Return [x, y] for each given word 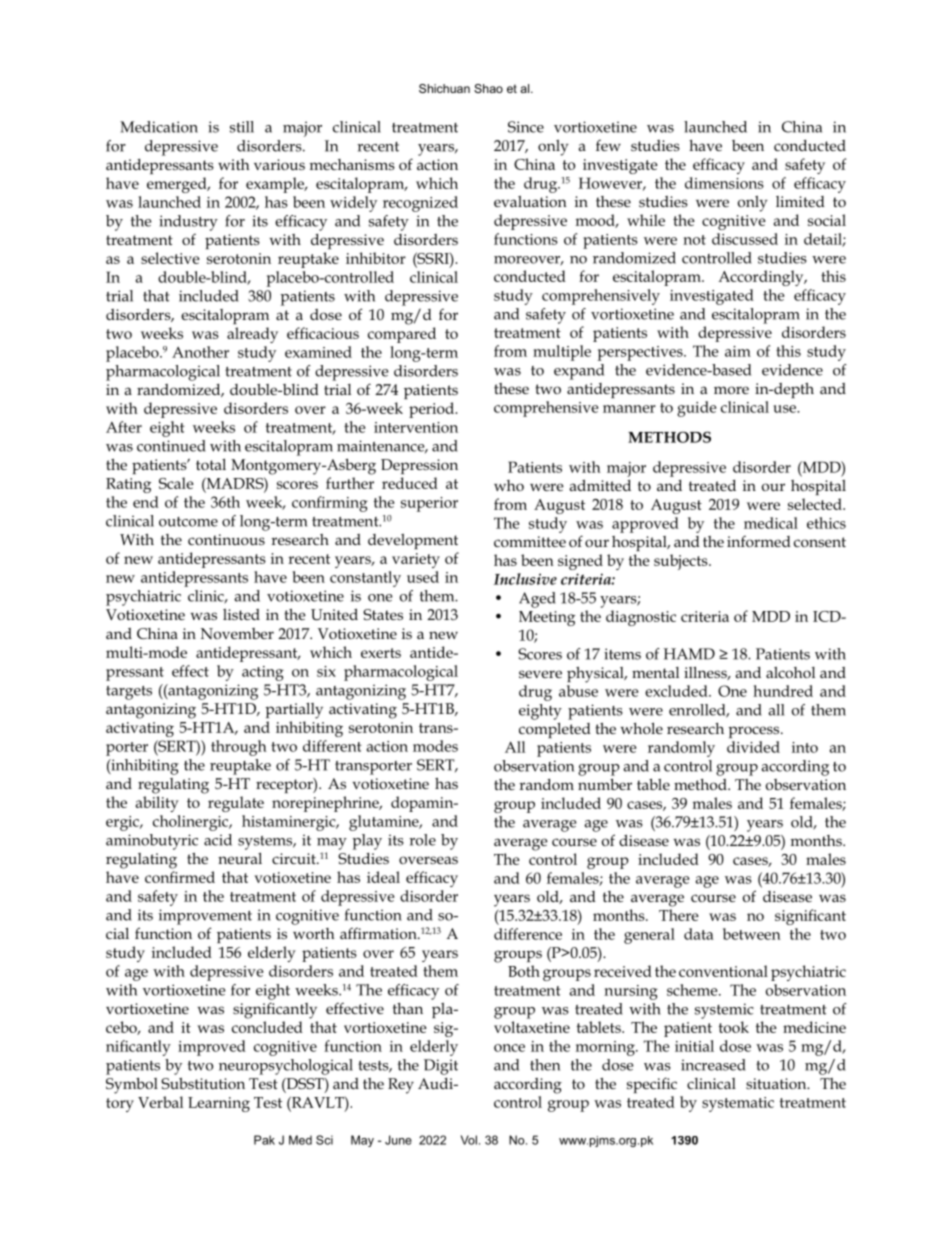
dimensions [724, 183]
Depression [419, 466]
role [422, 840]
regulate [236, 804]
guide [696, 409]
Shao [488, 88]
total [211, 464]
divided [753, 747]
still [242, 127]
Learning [219, 1104]
